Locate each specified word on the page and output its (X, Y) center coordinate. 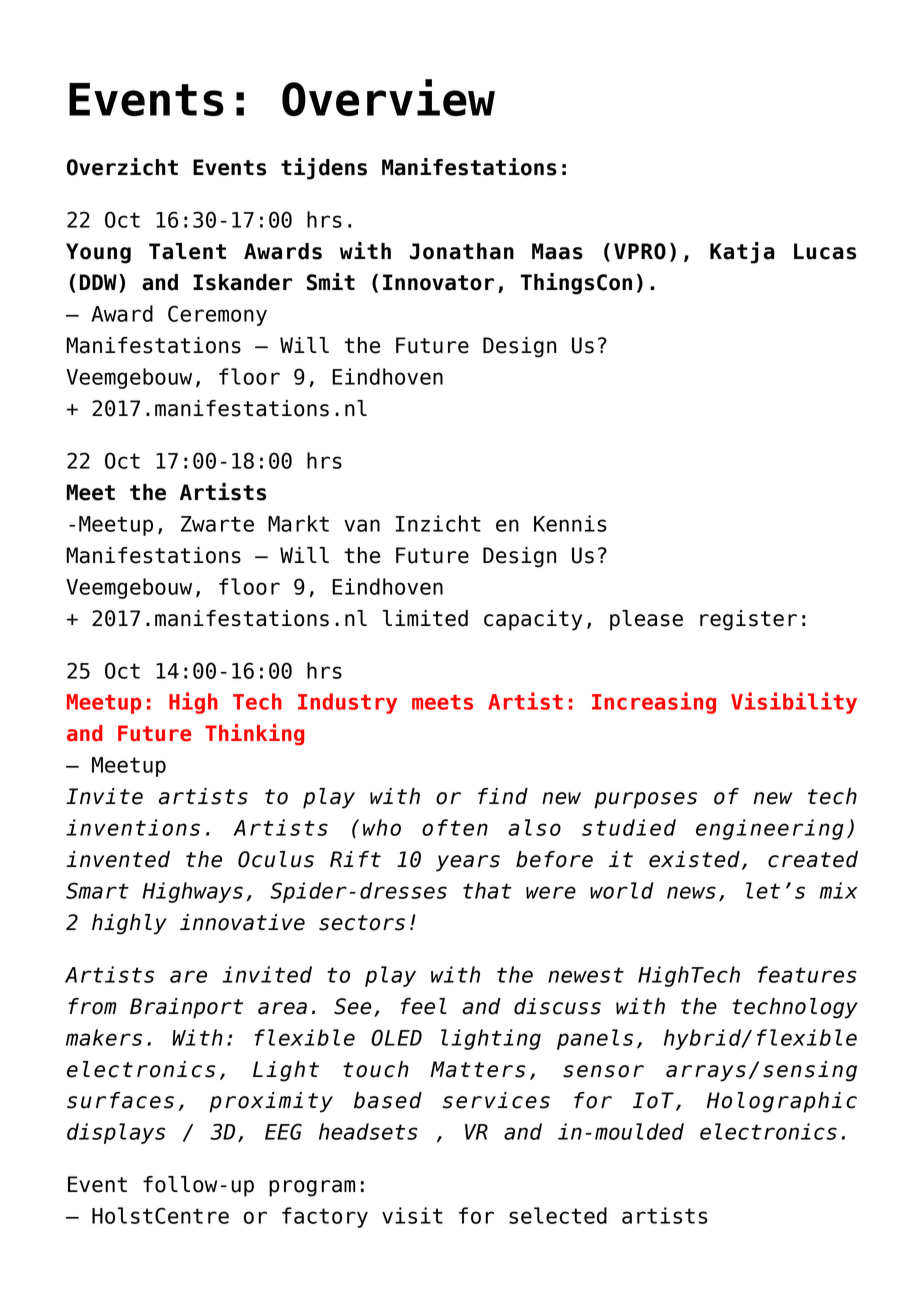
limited (425, 618)
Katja (742, 253)
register (748, 620)
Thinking (254, 734)
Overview (388, 97)
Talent (187, 251)
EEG (283, 1131)
